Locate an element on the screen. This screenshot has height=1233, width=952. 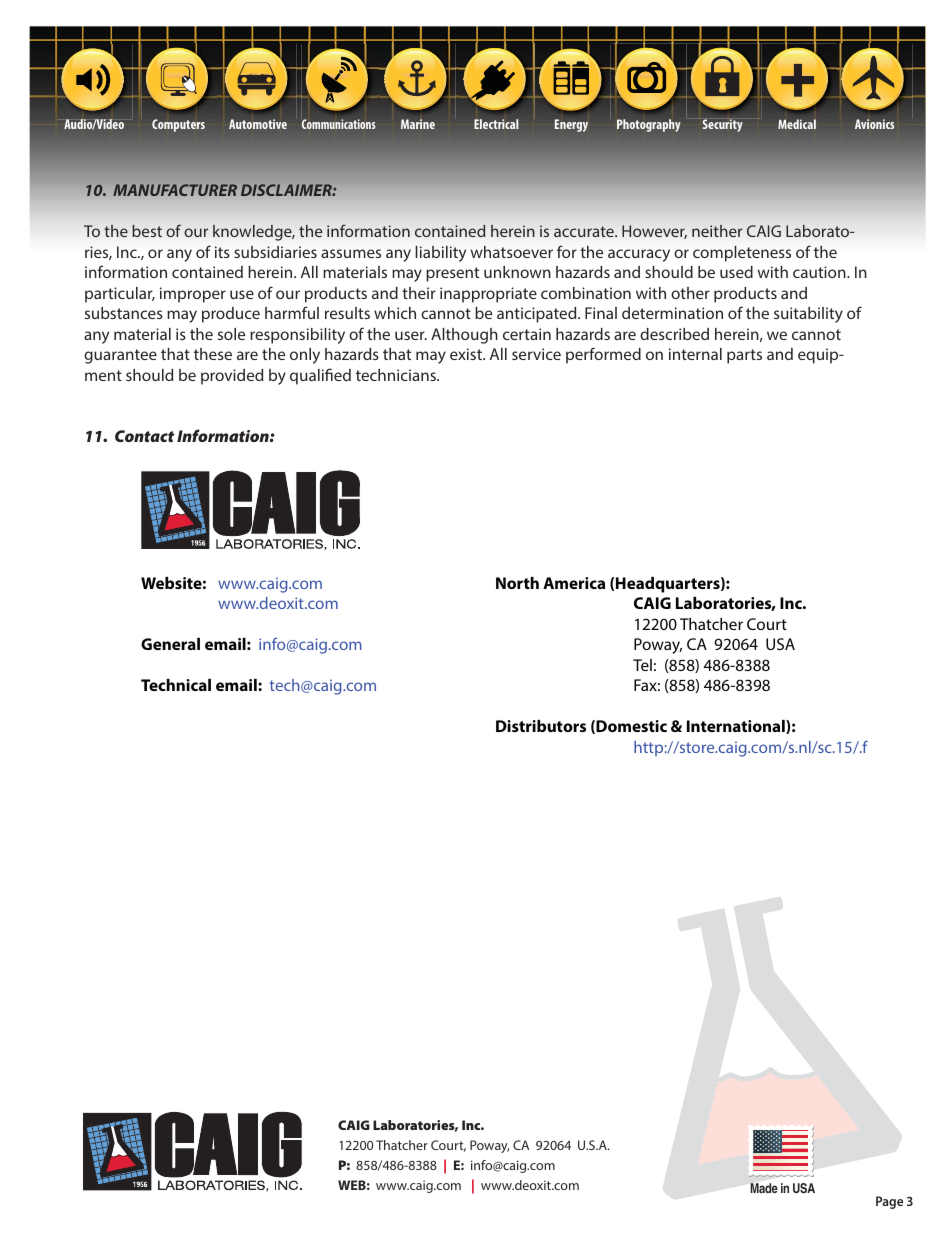
parts is located at coordinates (744, 356).
